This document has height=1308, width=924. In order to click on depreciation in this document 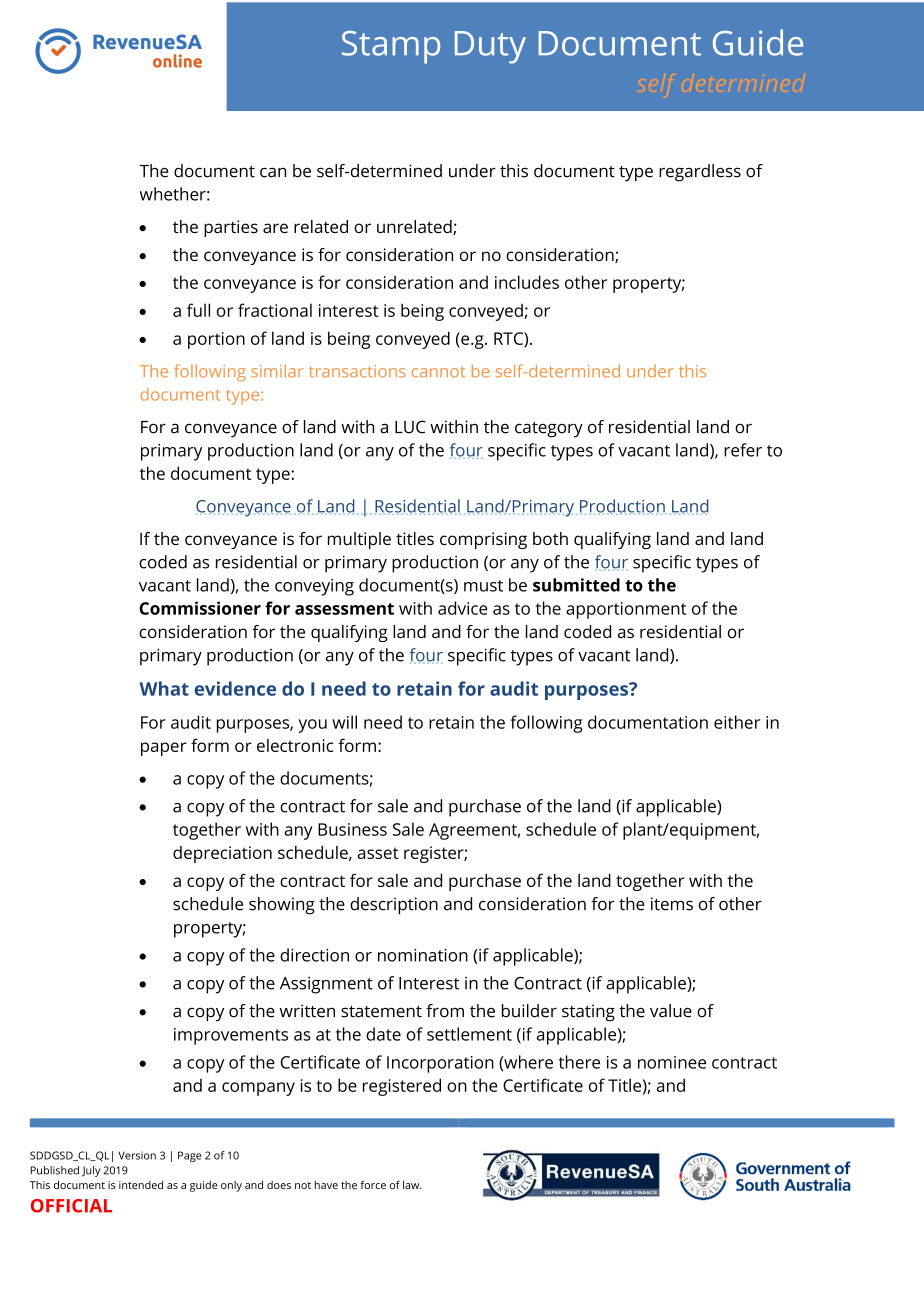, I will do `click(222, 854)`.
